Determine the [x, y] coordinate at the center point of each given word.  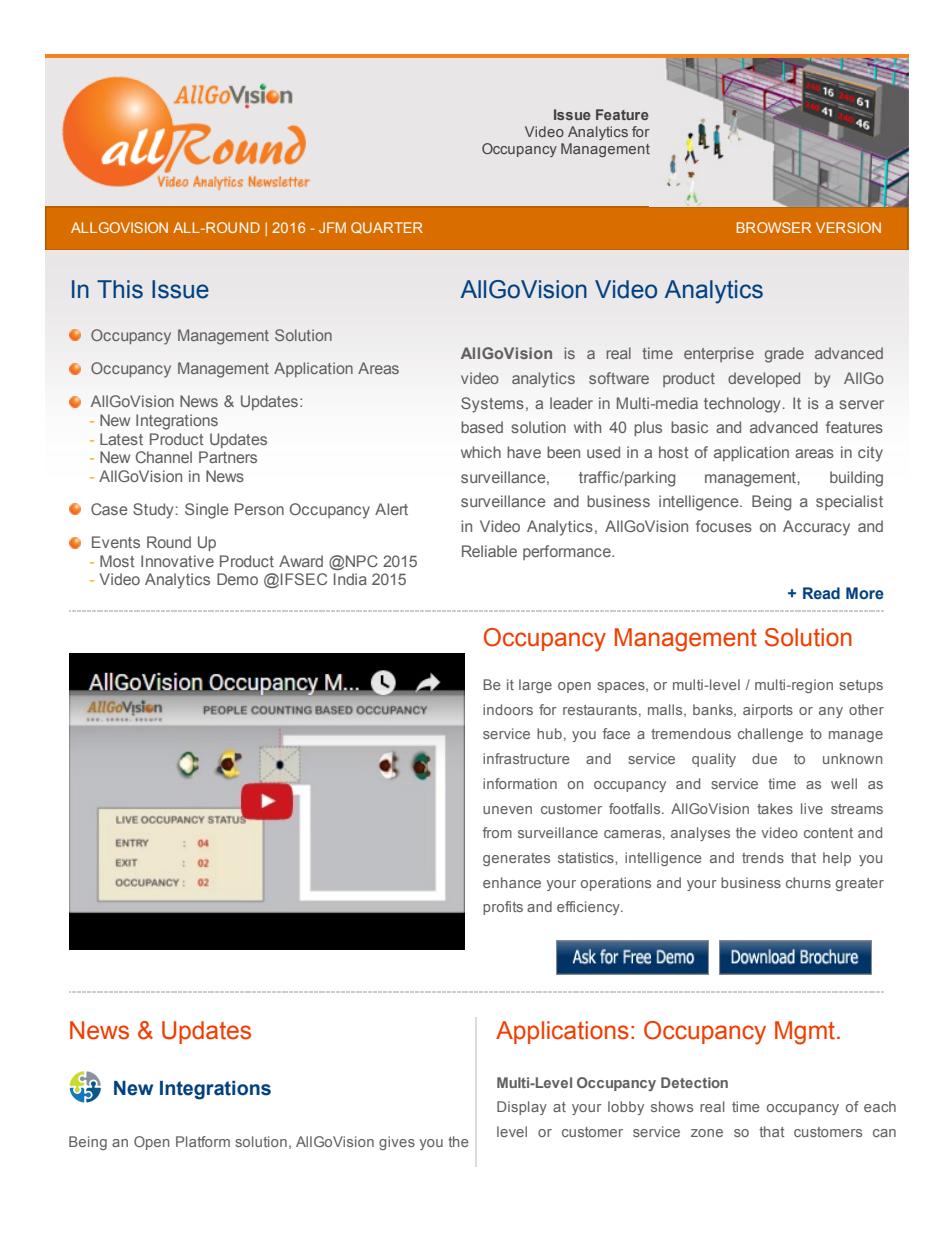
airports [768, 711]
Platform [203, 1141]
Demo [237, 579]
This [120, 289]
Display [522, 1108]
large [535, 686]
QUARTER [387, 228]
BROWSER [774, 227]
